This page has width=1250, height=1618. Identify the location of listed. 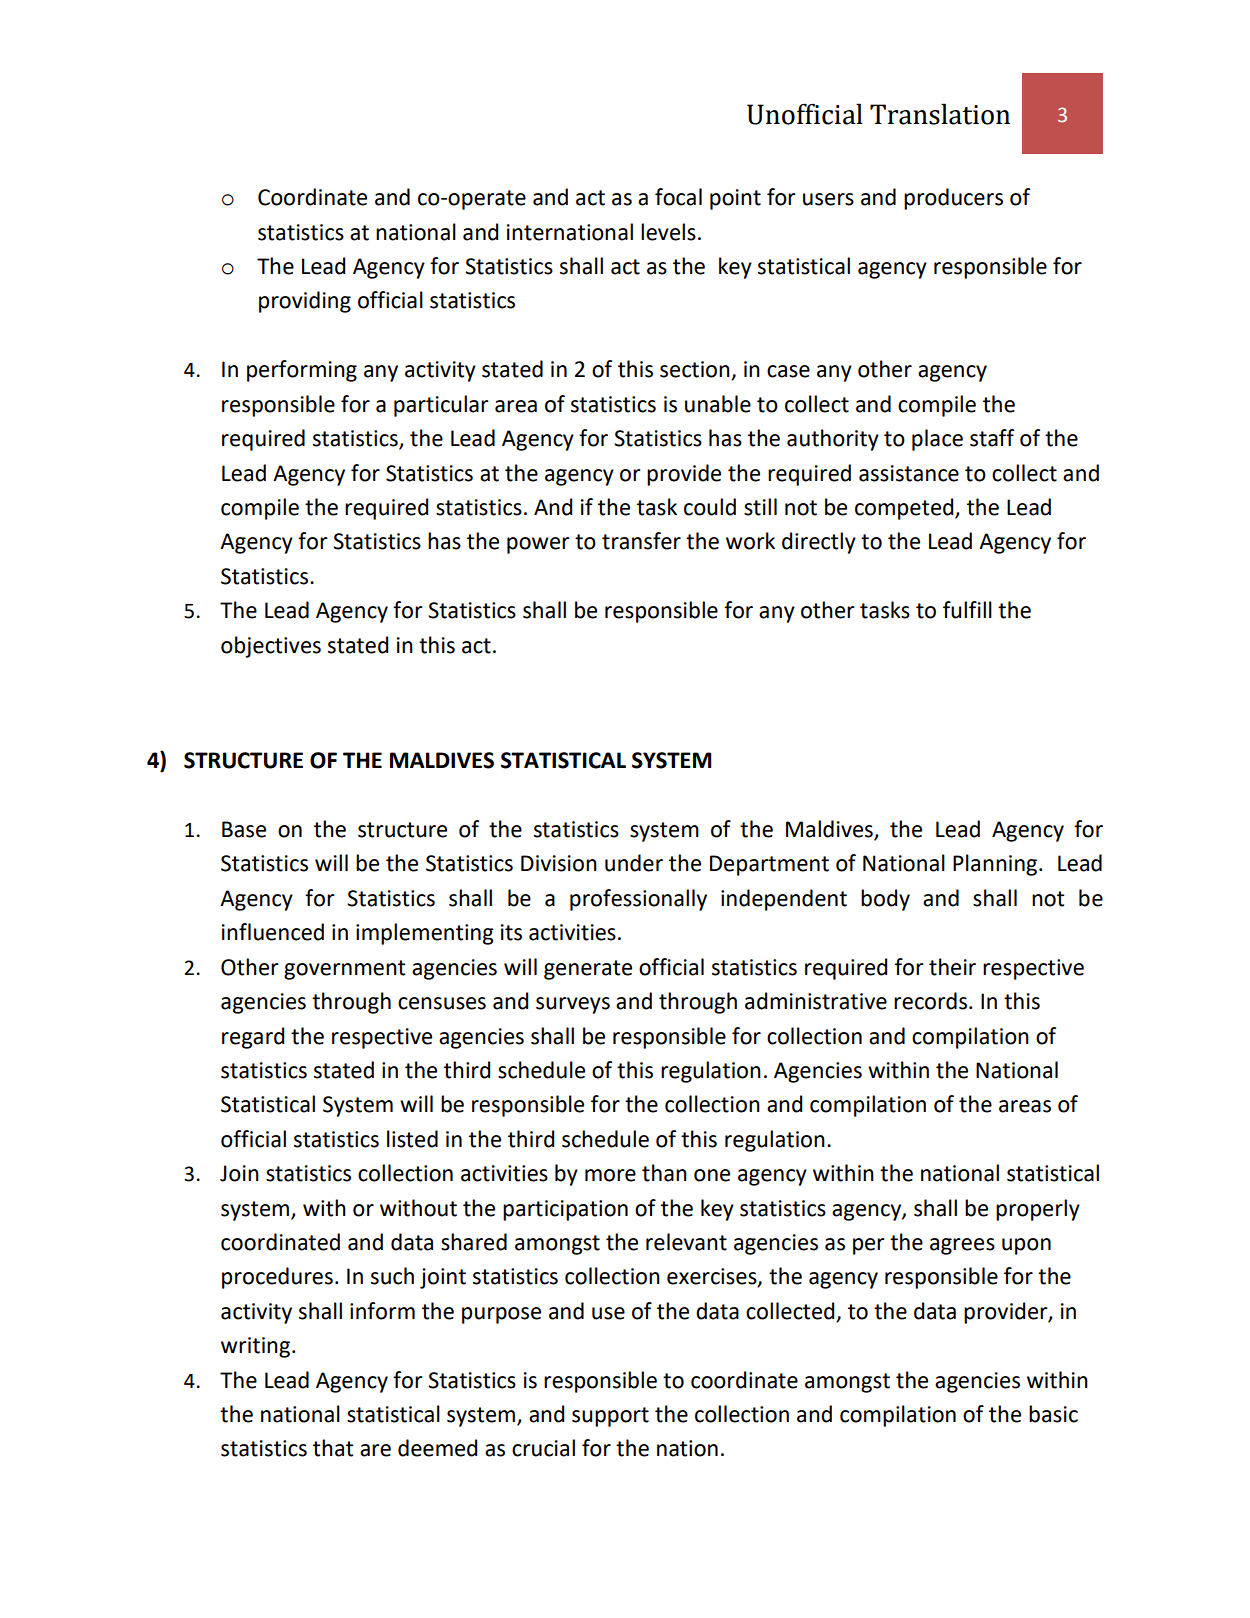
(412, 1139).
